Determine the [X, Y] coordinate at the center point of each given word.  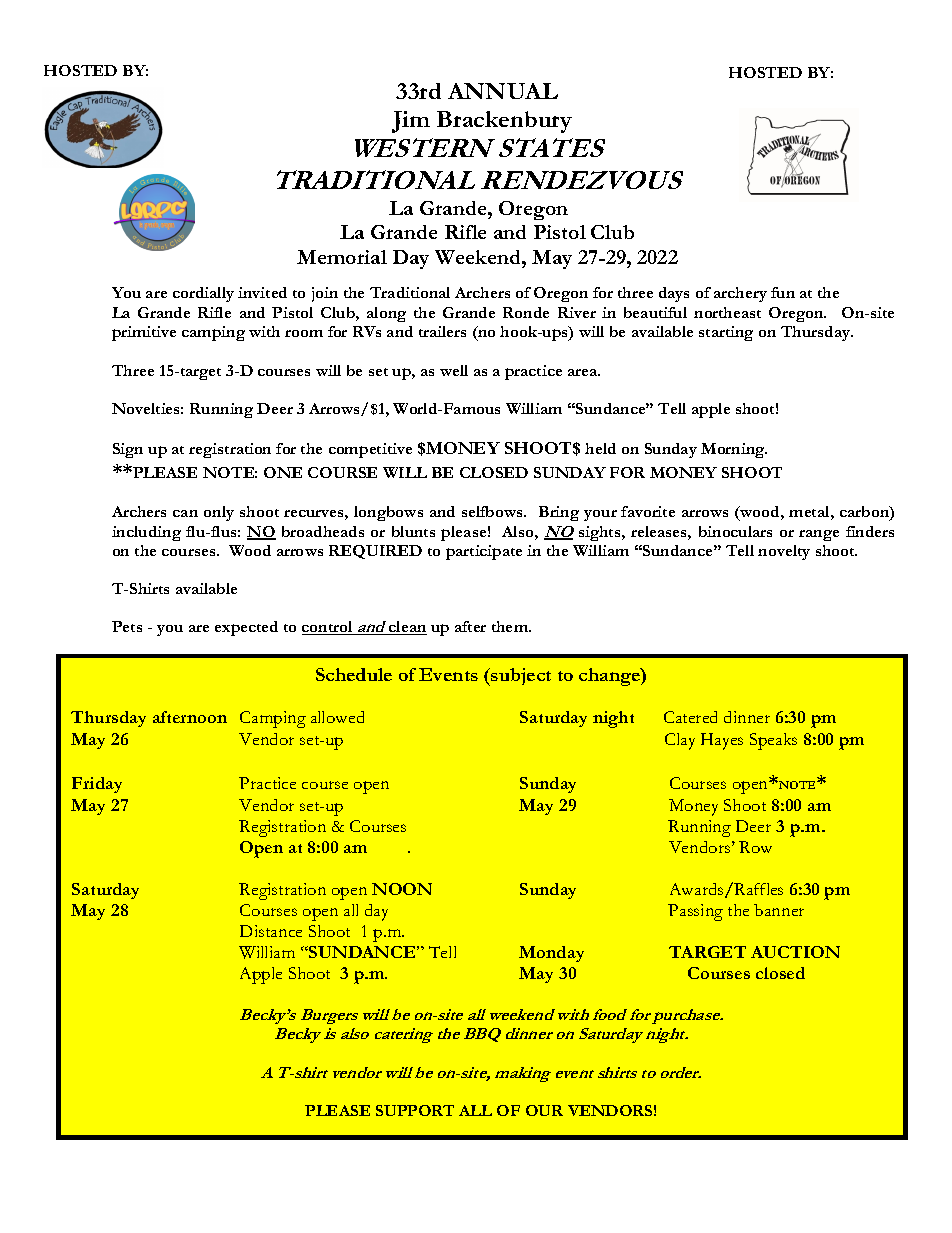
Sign [128, 450]
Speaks [773, 741]
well [454, 370]
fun [783, 292]
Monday [551, 954]
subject [520, 677]
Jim [411, 122]
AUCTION [795, 952]
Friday [97, 785]
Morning [734, 450]
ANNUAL [503, 91]
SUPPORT [415, 1110]
